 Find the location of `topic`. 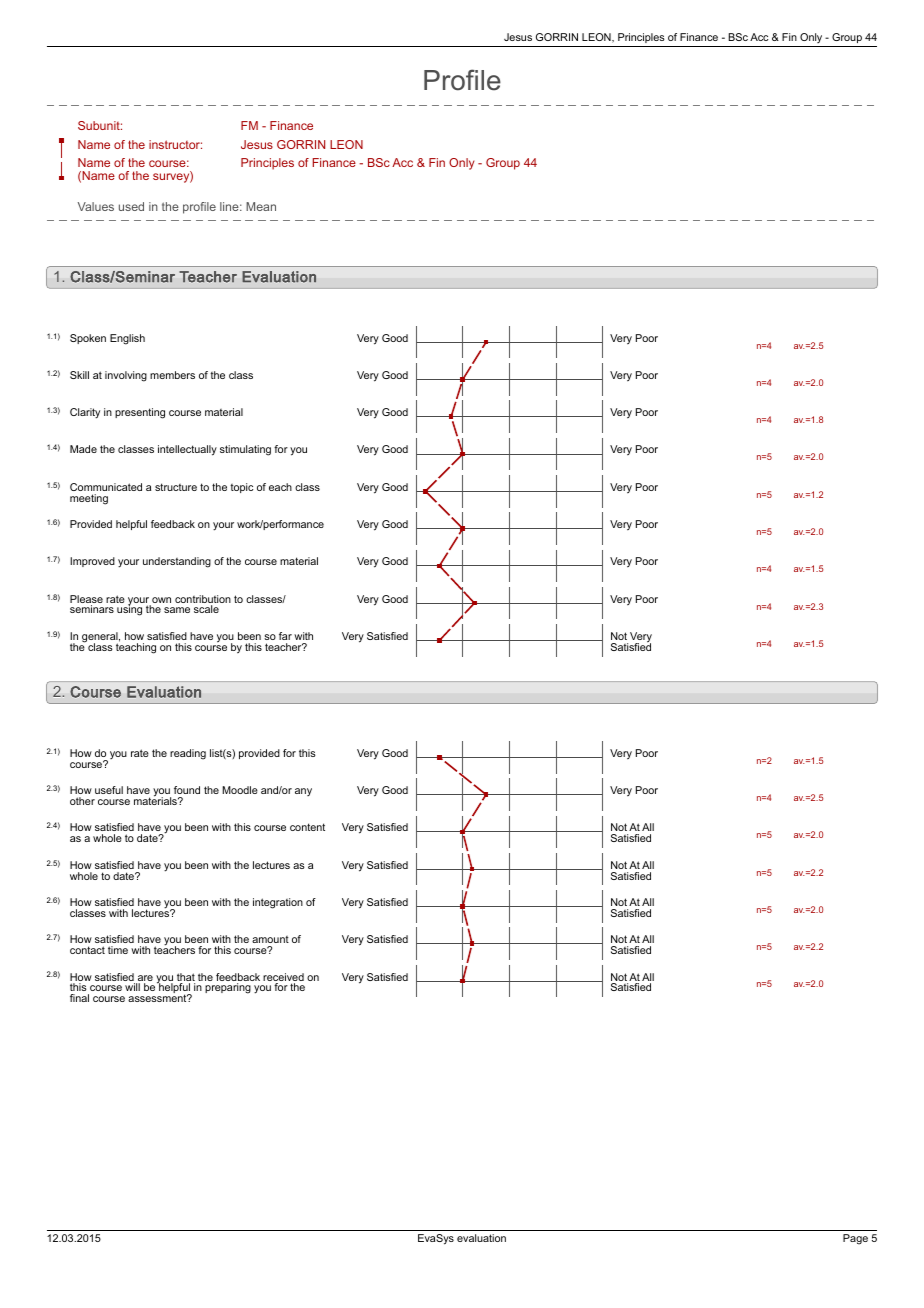

topic is located at coordinates (241, 488).
